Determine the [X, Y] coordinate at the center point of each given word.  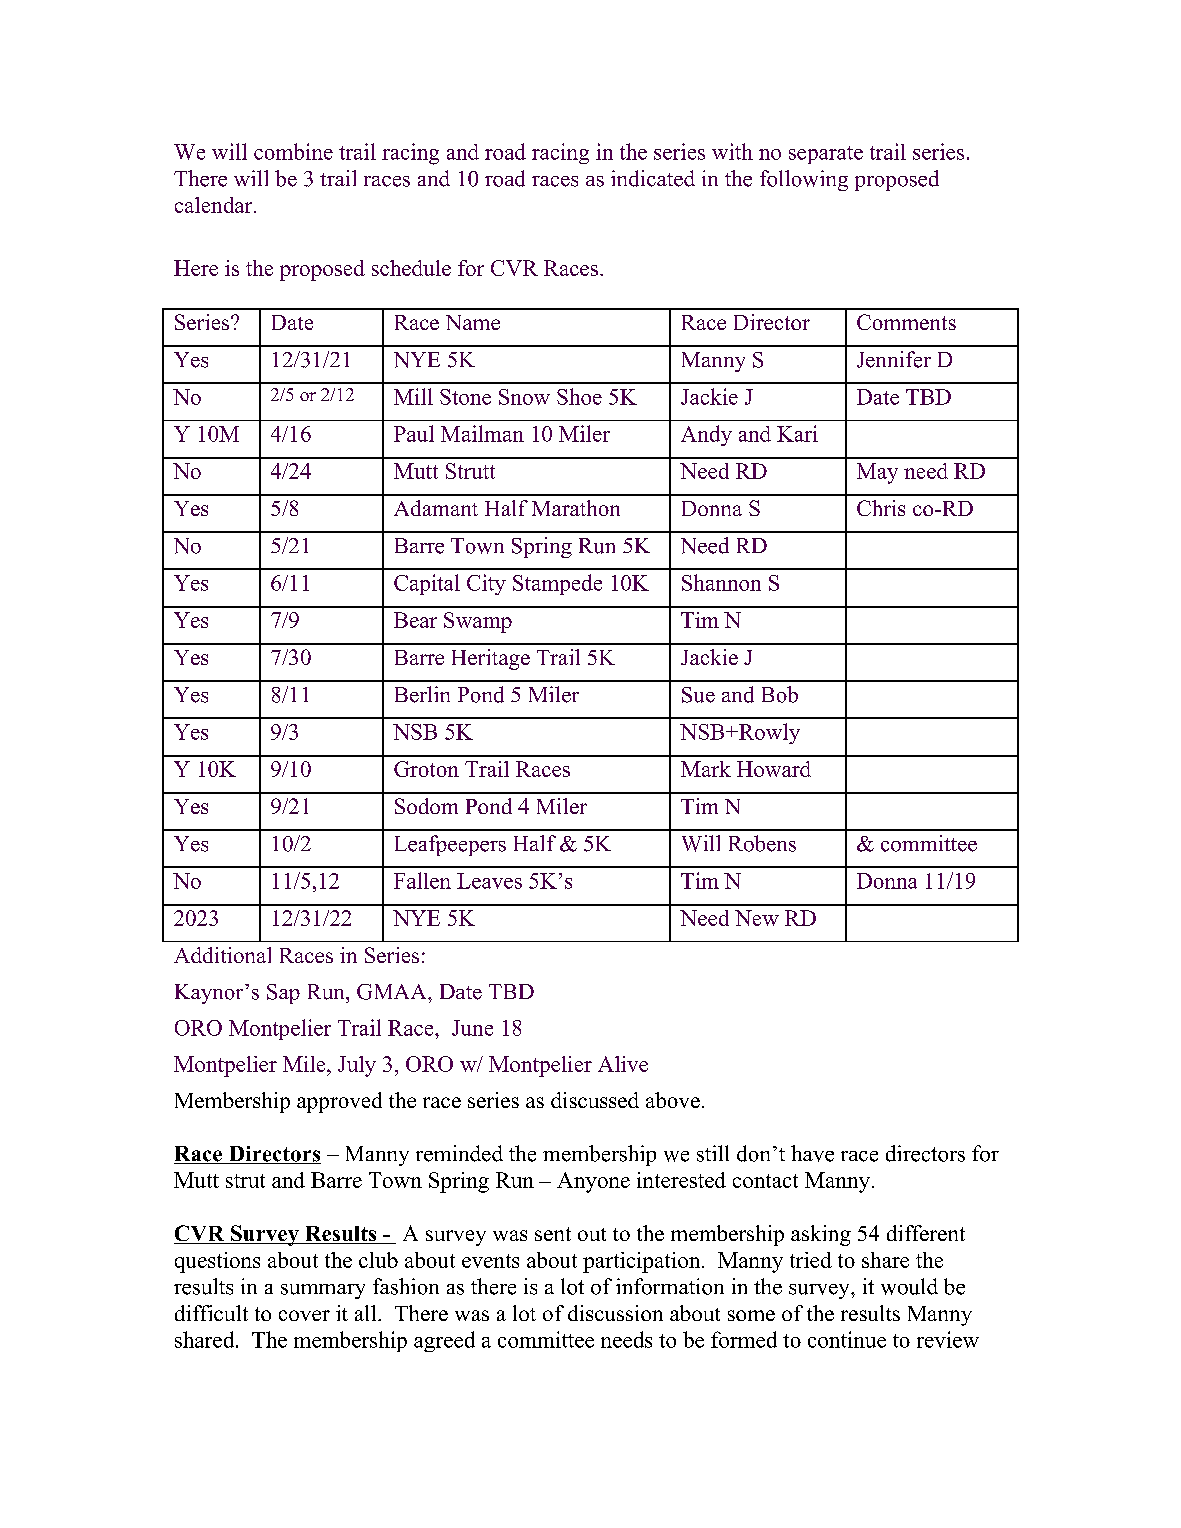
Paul [414, 433]
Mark [706, 769]
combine [293, 151]
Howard [774, 769]
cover [304, 1315]
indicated [653, 178]
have [812, 1153]
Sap [283, 994]
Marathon [576, 508]
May [877, 473]
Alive [623, 1064]
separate [826, 155]
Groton [426, 769]
